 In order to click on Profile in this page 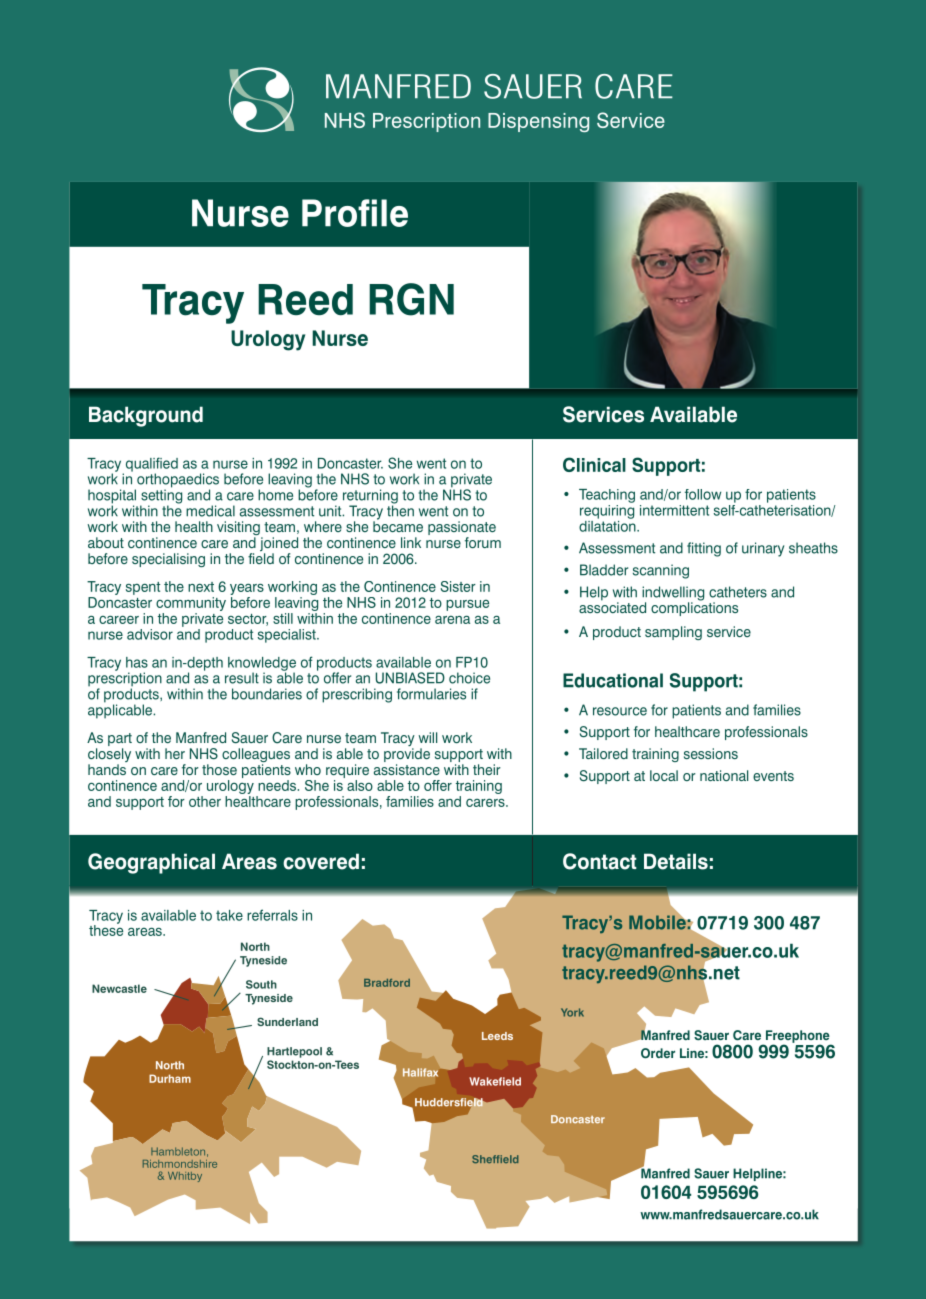, I will do `click(355, 213)`.
